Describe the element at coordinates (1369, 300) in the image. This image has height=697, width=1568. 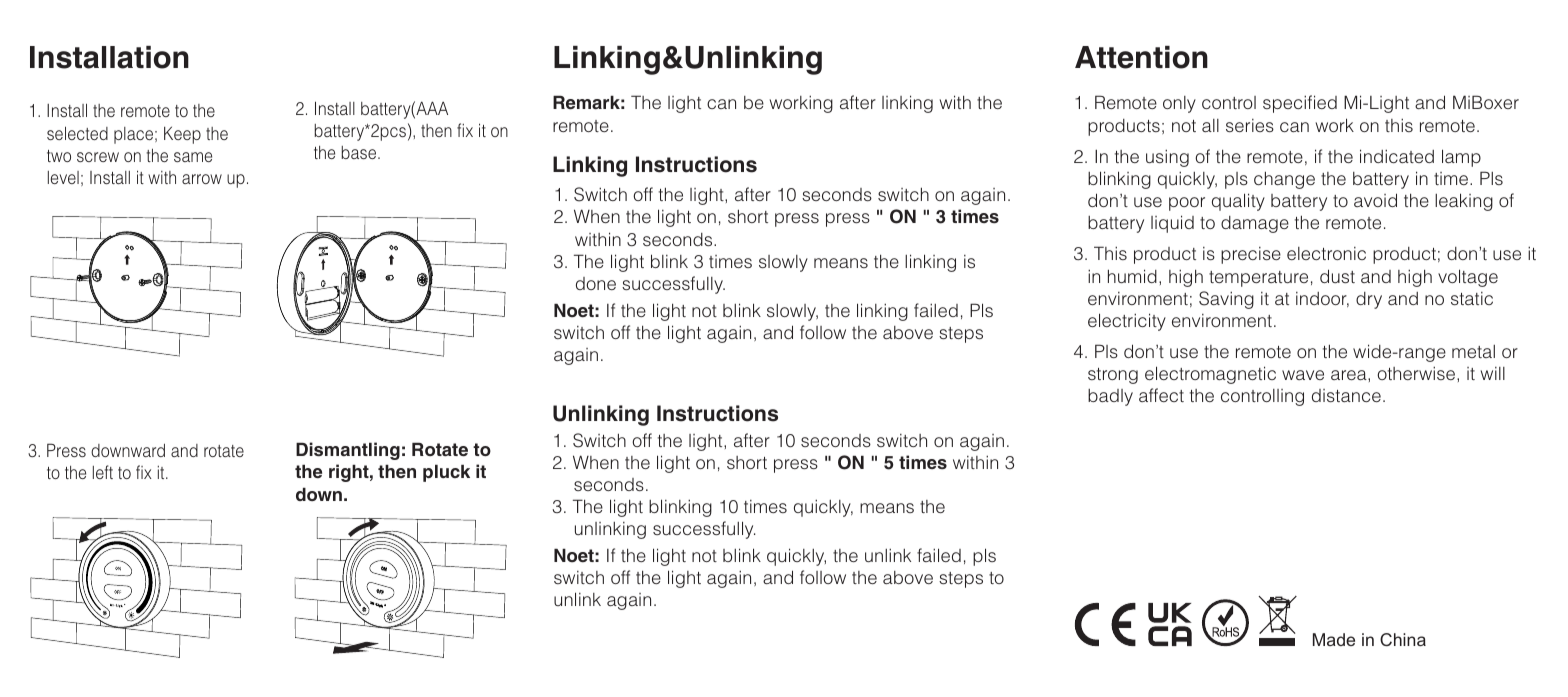
I see `dry` at that location.
